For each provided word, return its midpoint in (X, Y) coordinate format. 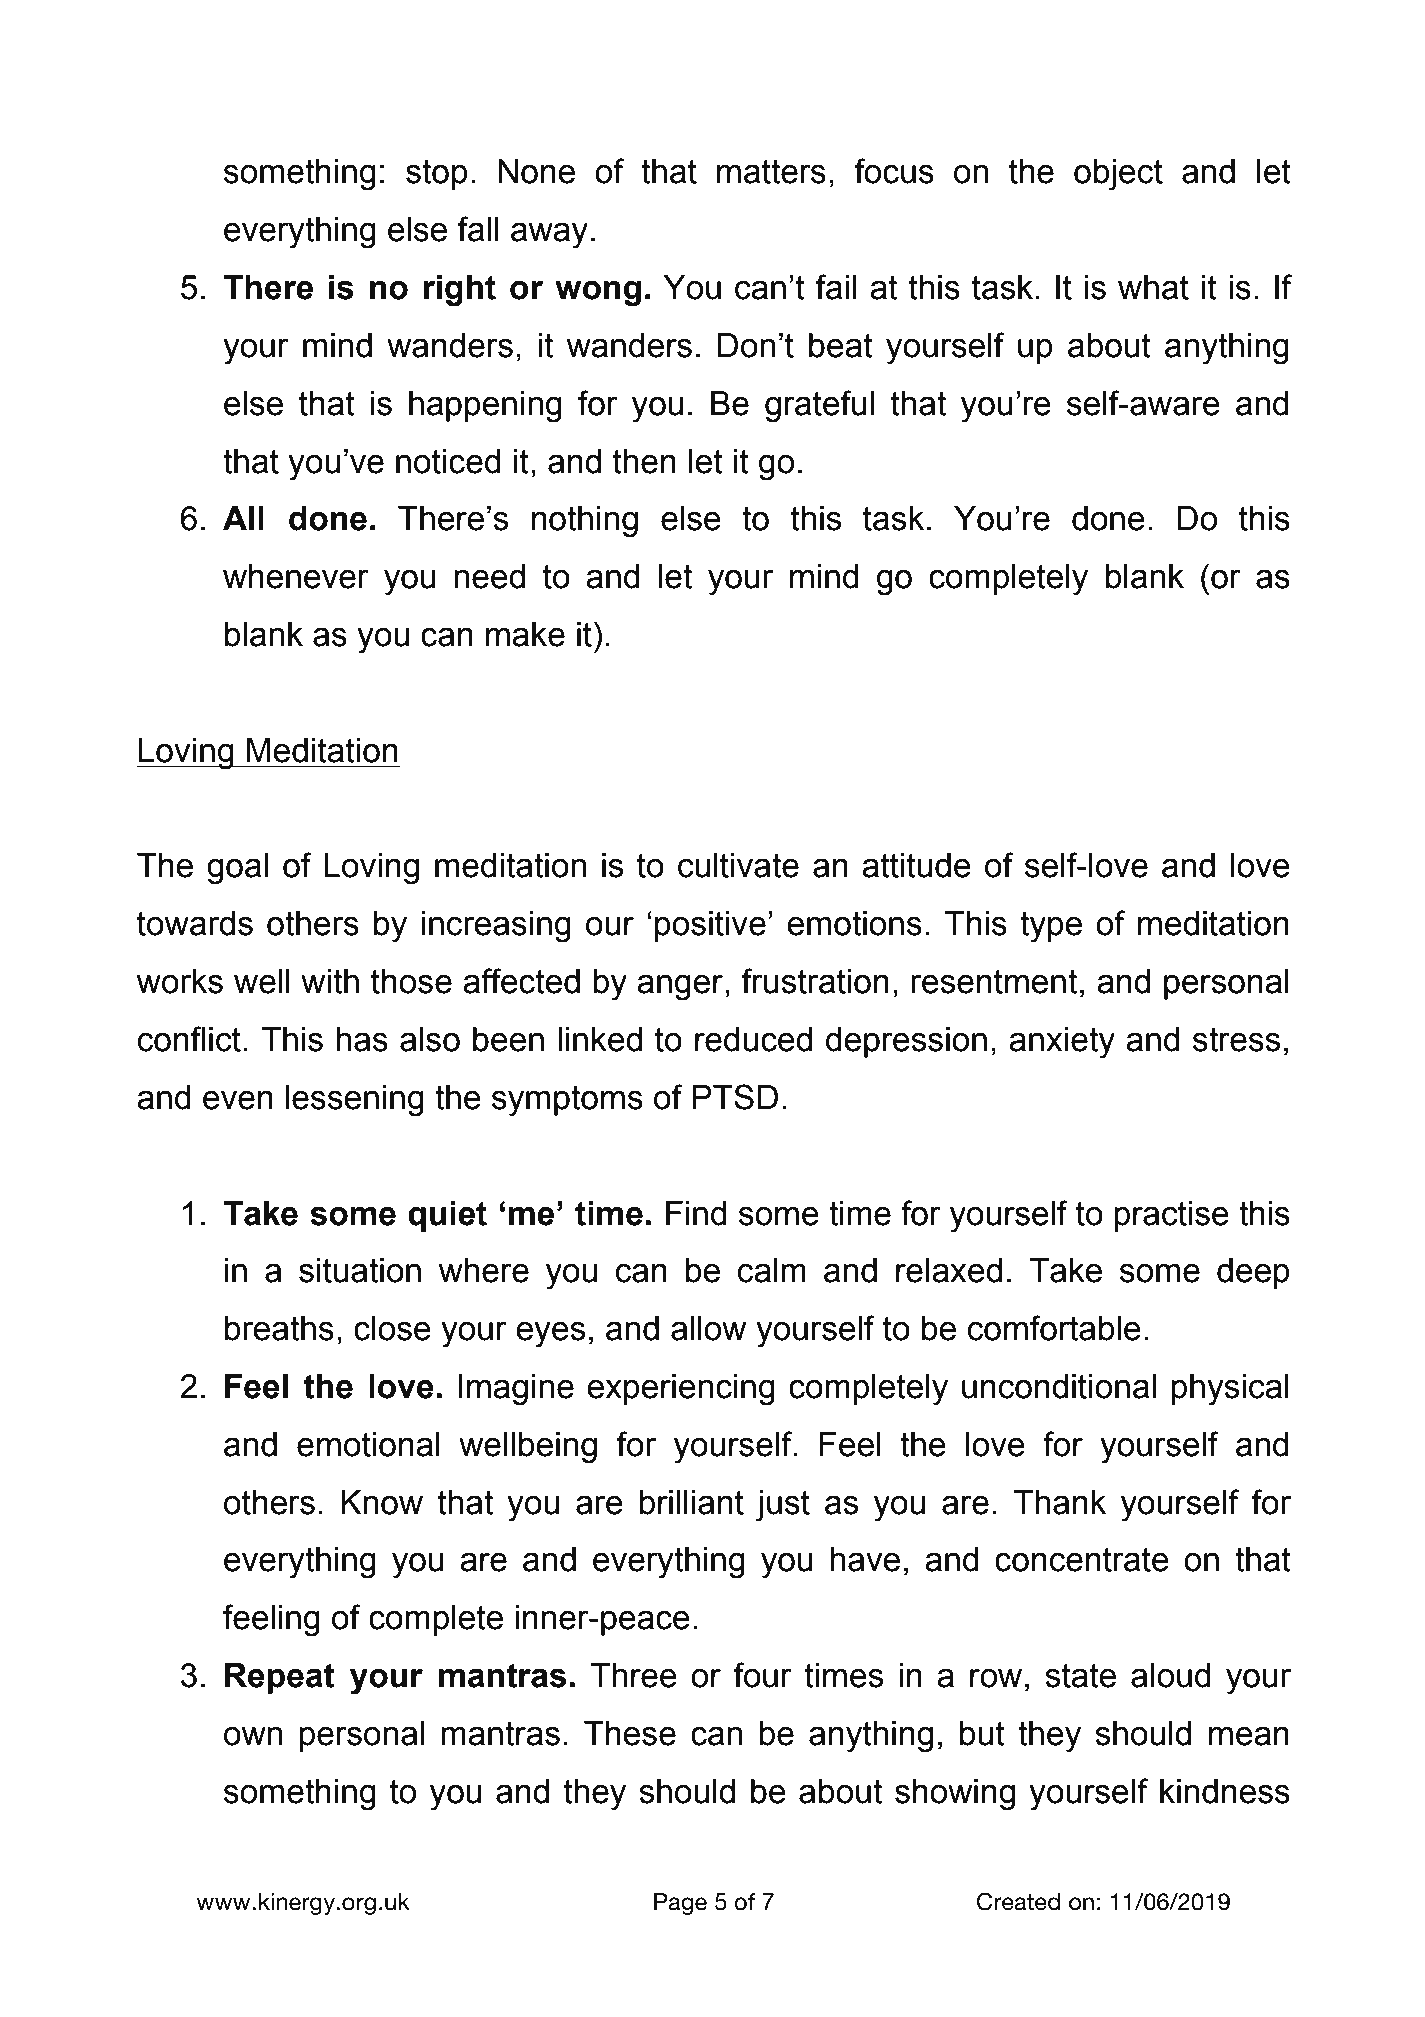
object (1118, 175)
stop (437, 174)
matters (771, 171)
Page (680, 1904)
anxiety (1062, 1043)
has (362, 1039)
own (253, 1736)
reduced (753, 1039)
